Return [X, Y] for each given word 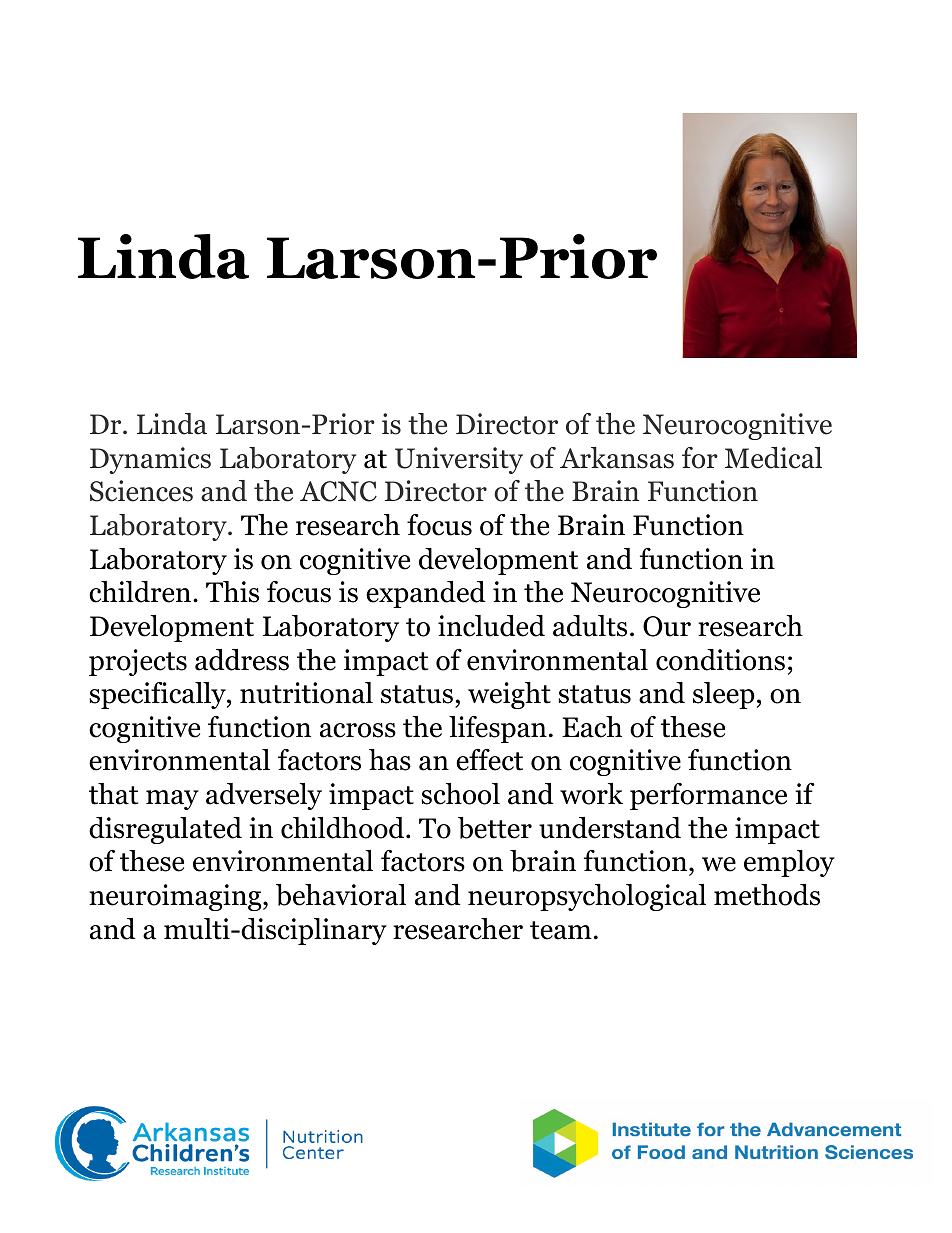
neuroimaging [176, 897]
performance [708, 796]
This [232, 592]
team [561, 930]
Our [667, 626]
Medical [773, 458]
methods [767, 895]
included [491, 626]
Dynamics [150, 460]
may [172, 800]
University [459, 460]
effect [489, 760]
